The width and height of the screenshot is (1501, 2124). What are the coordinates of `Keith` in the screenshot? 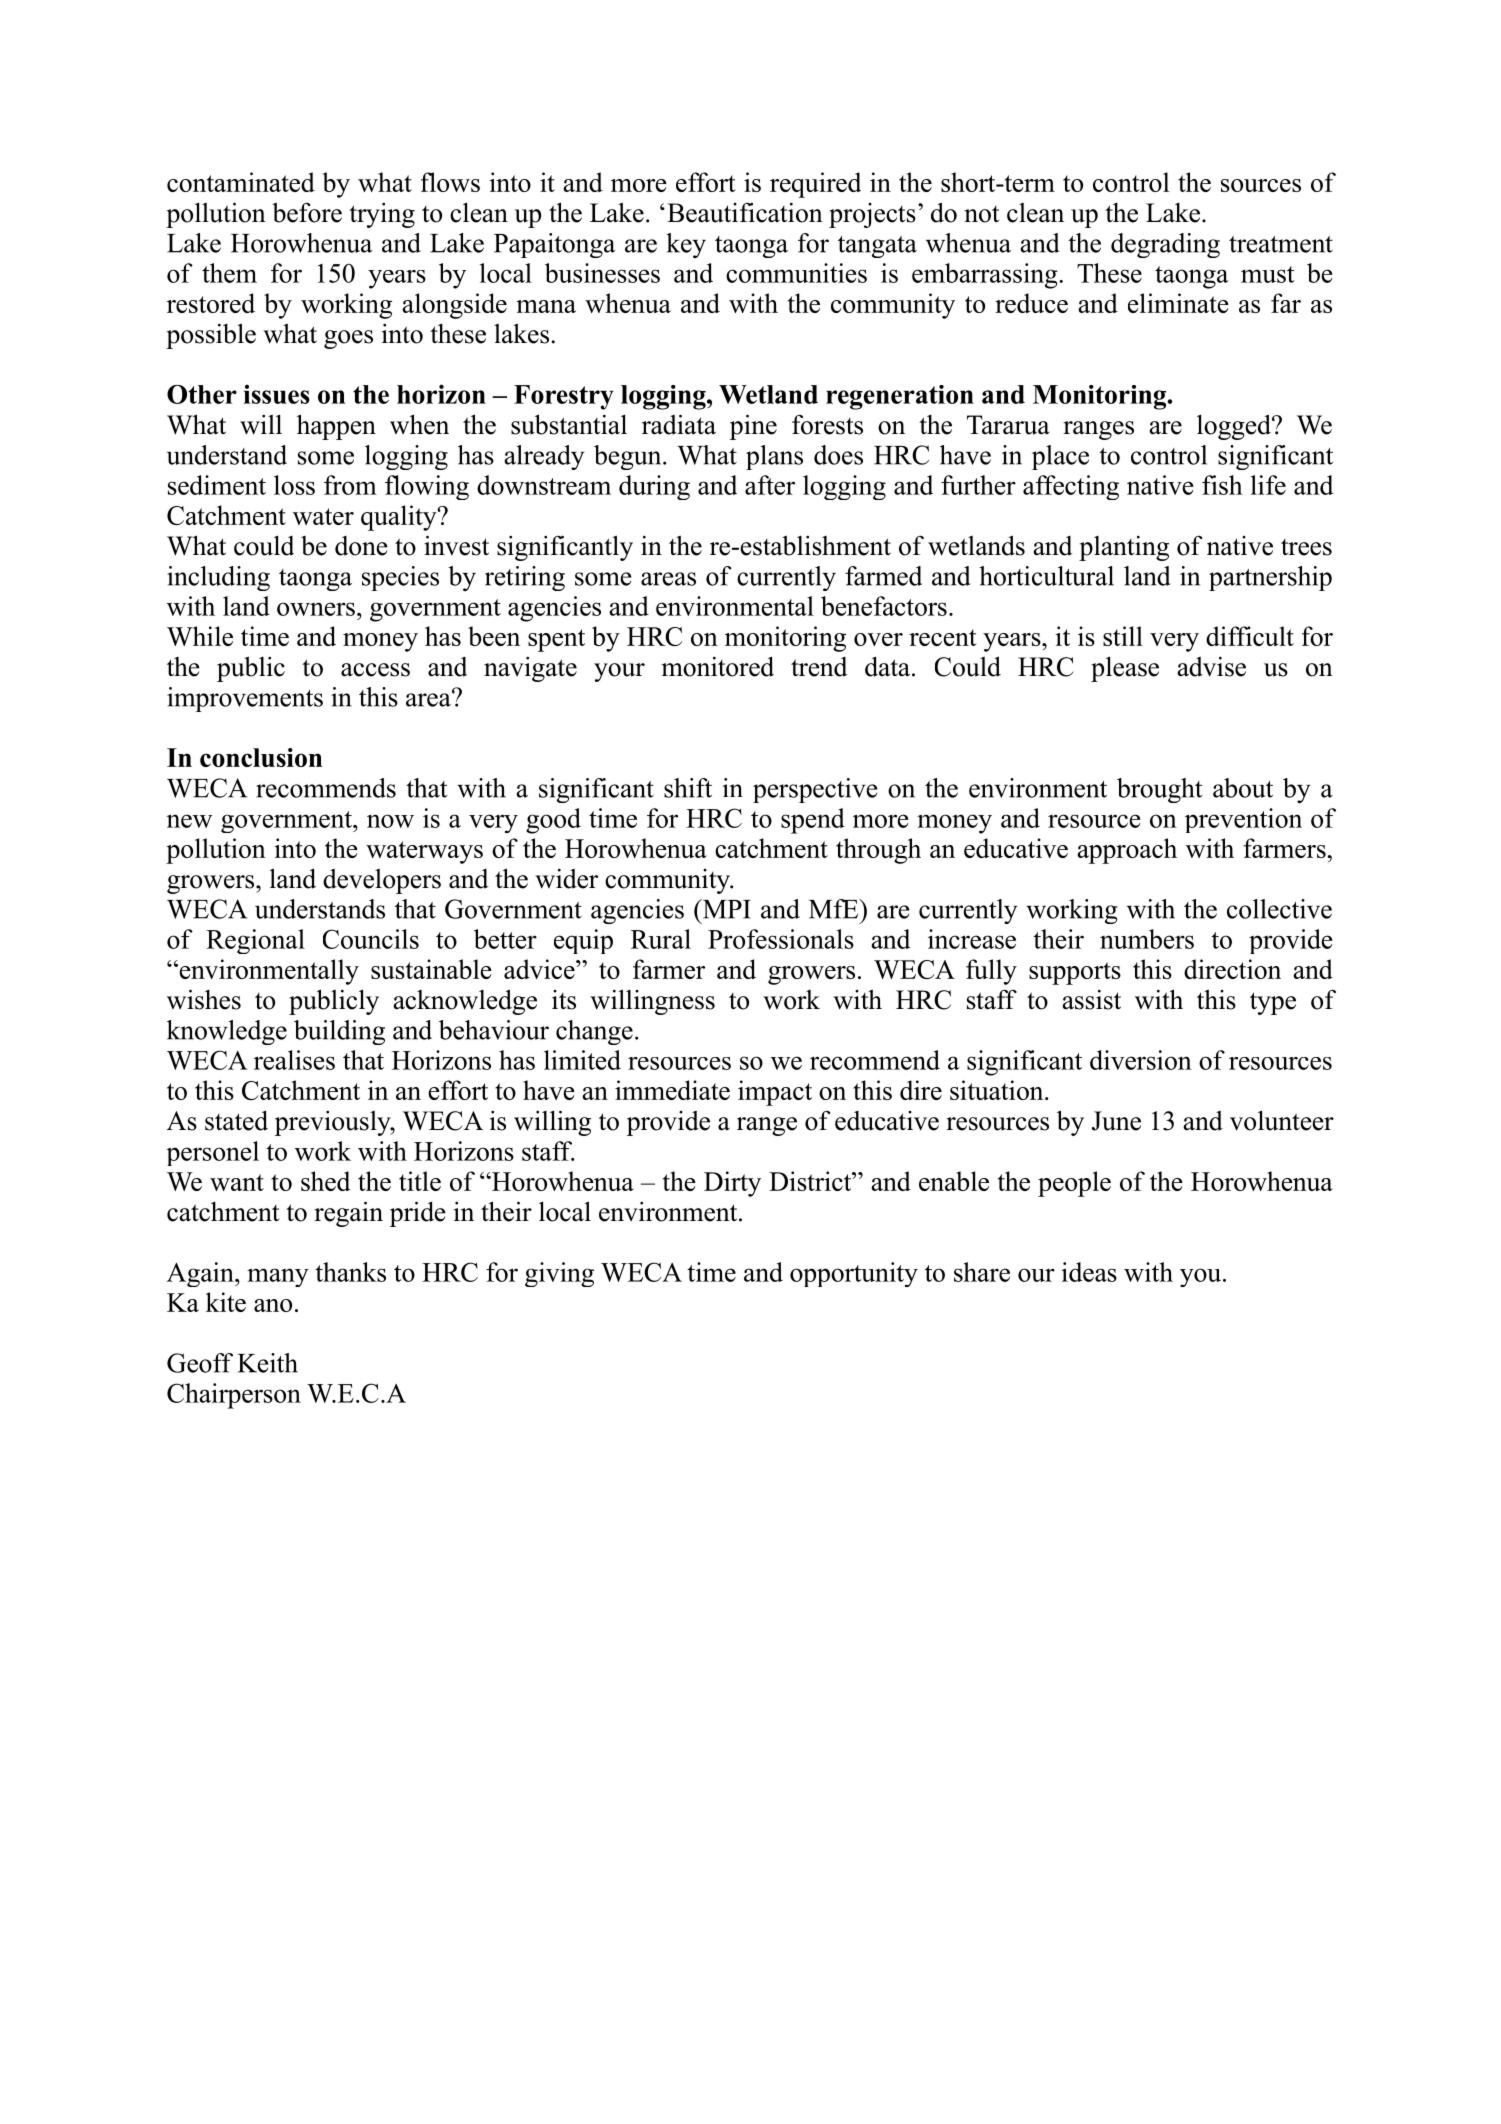 It's located at (267, 1363).
